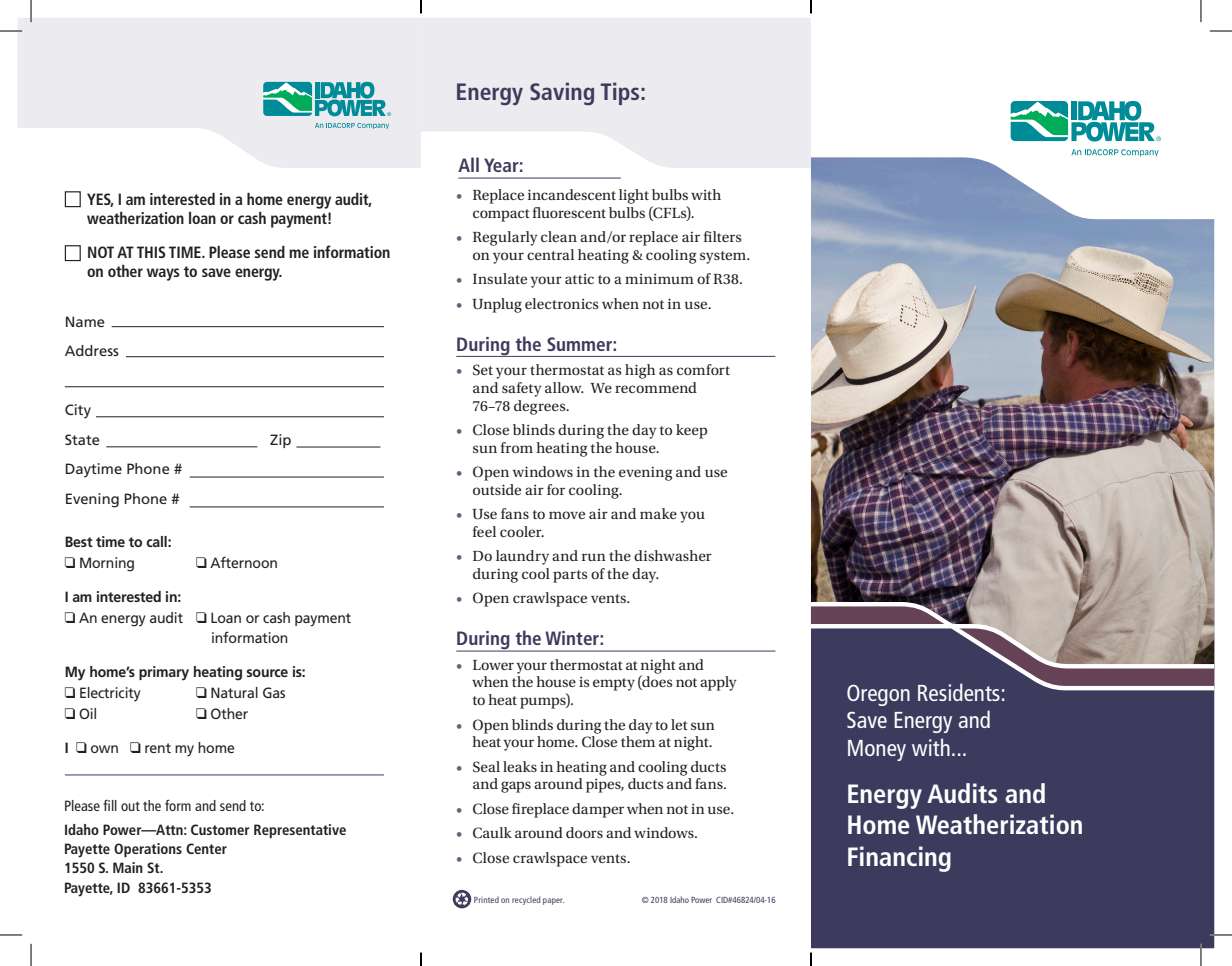 The width and height of the screenshot is (1232, 966). I want to click on Best, so click(79, 541).
